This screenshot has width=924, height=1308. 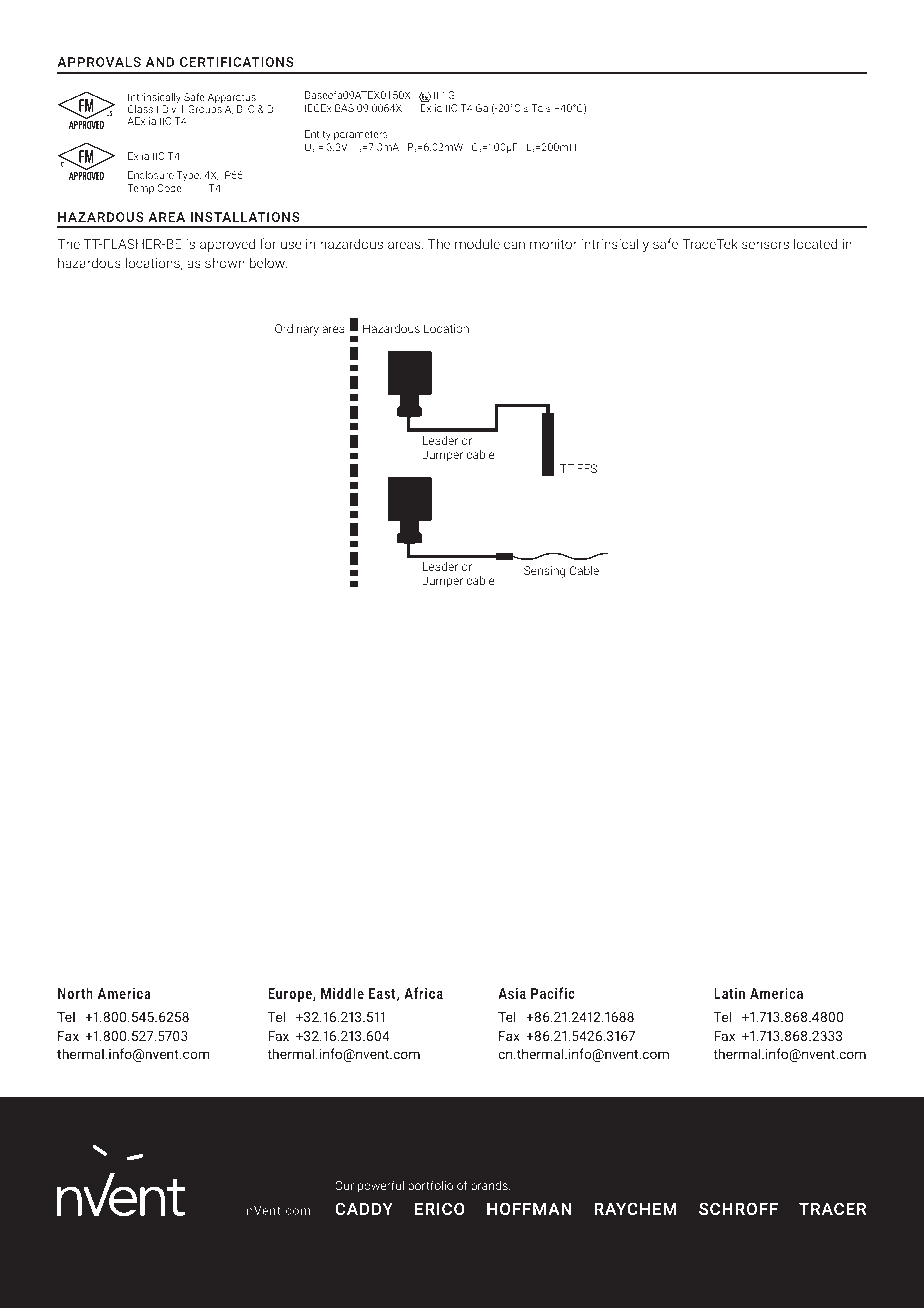 What do you see at coordinates (75, 993) in the screenshot?
I see `North` at bounding box center [75, 993].
